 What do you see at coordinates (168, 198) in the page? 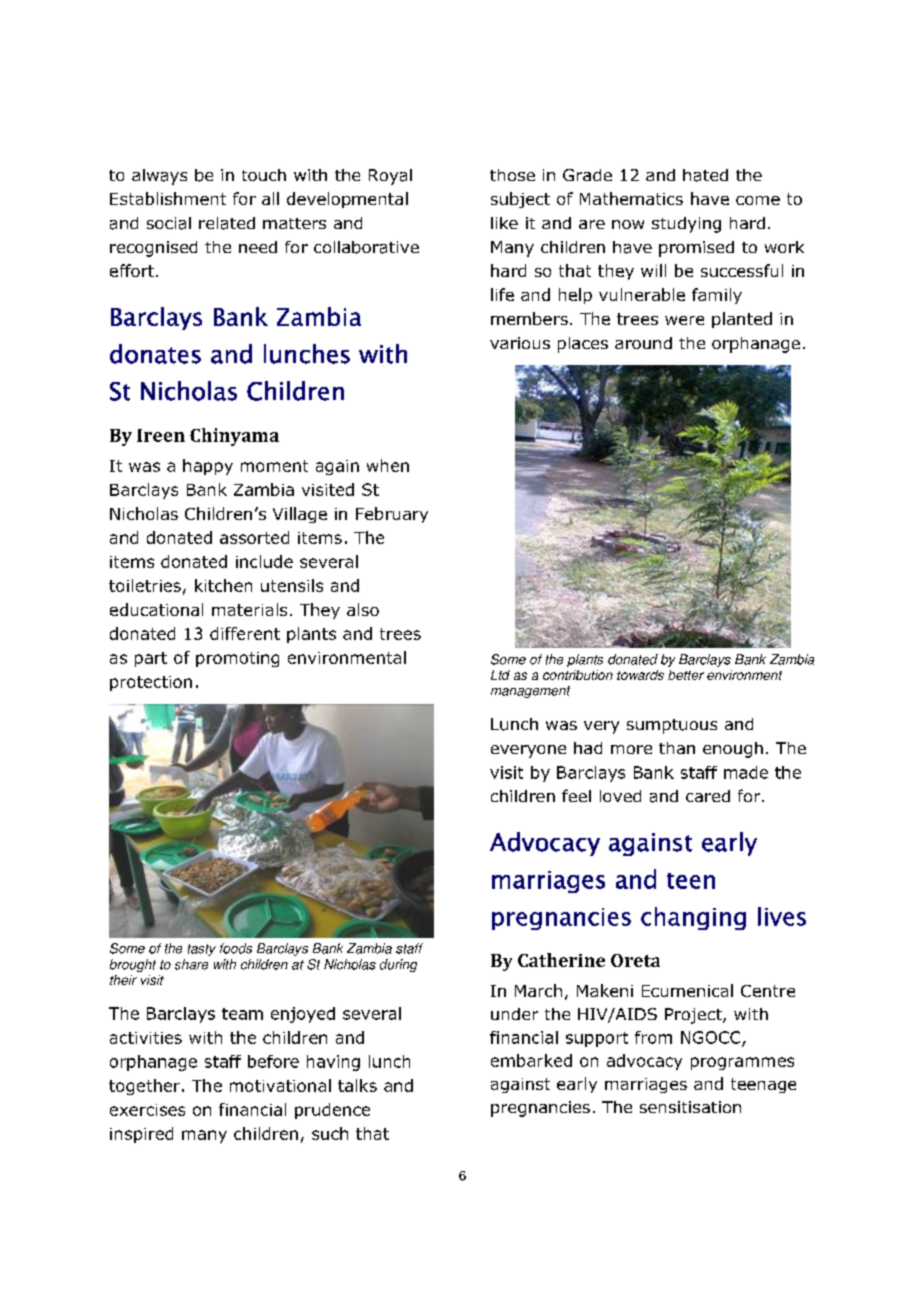
I see `Establishment` at bounding box center [168, 198].
